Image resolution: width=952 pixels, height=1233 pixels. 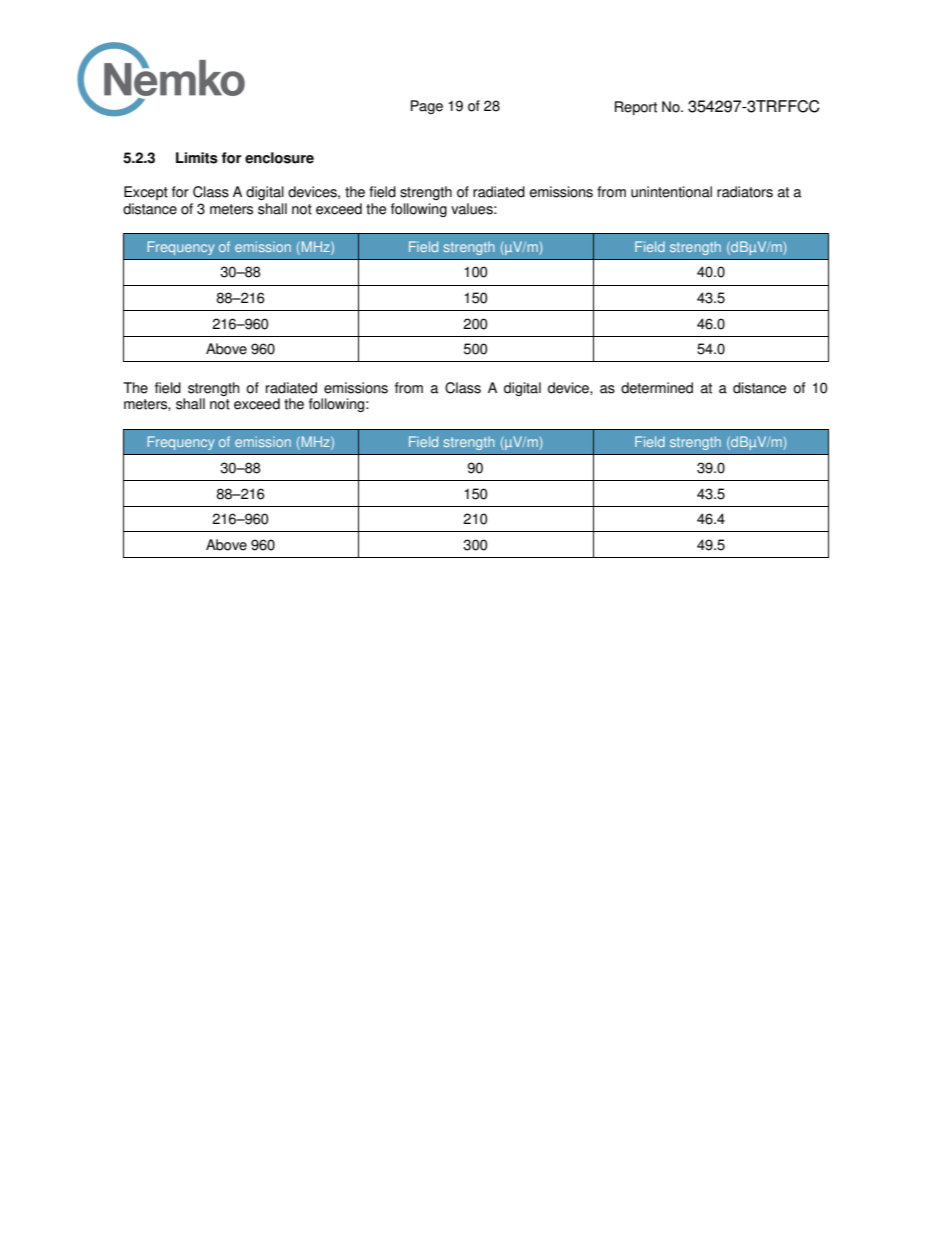 I want to click on determined, so click(x=657, y=388).
